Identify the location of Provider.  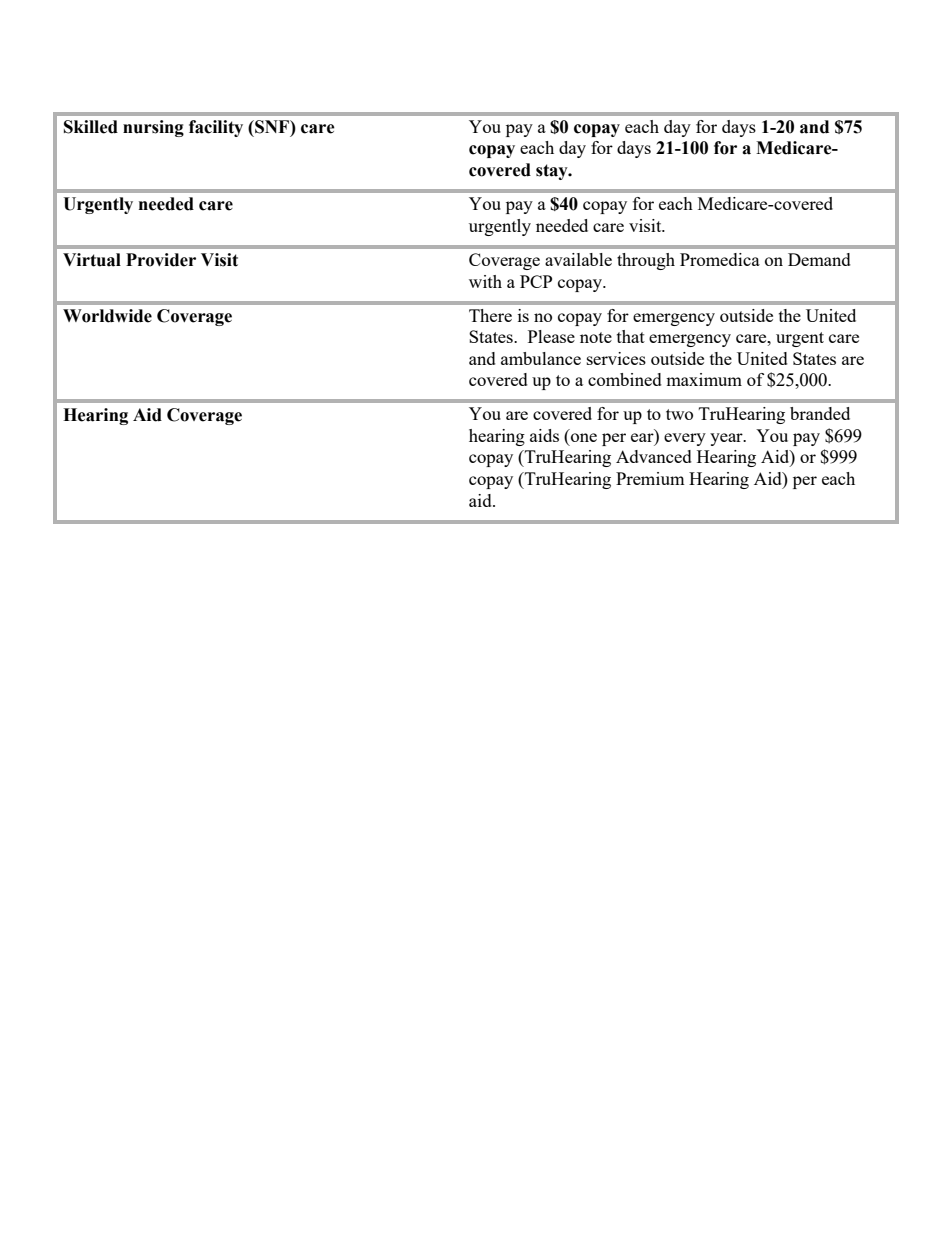
(161, 260).
